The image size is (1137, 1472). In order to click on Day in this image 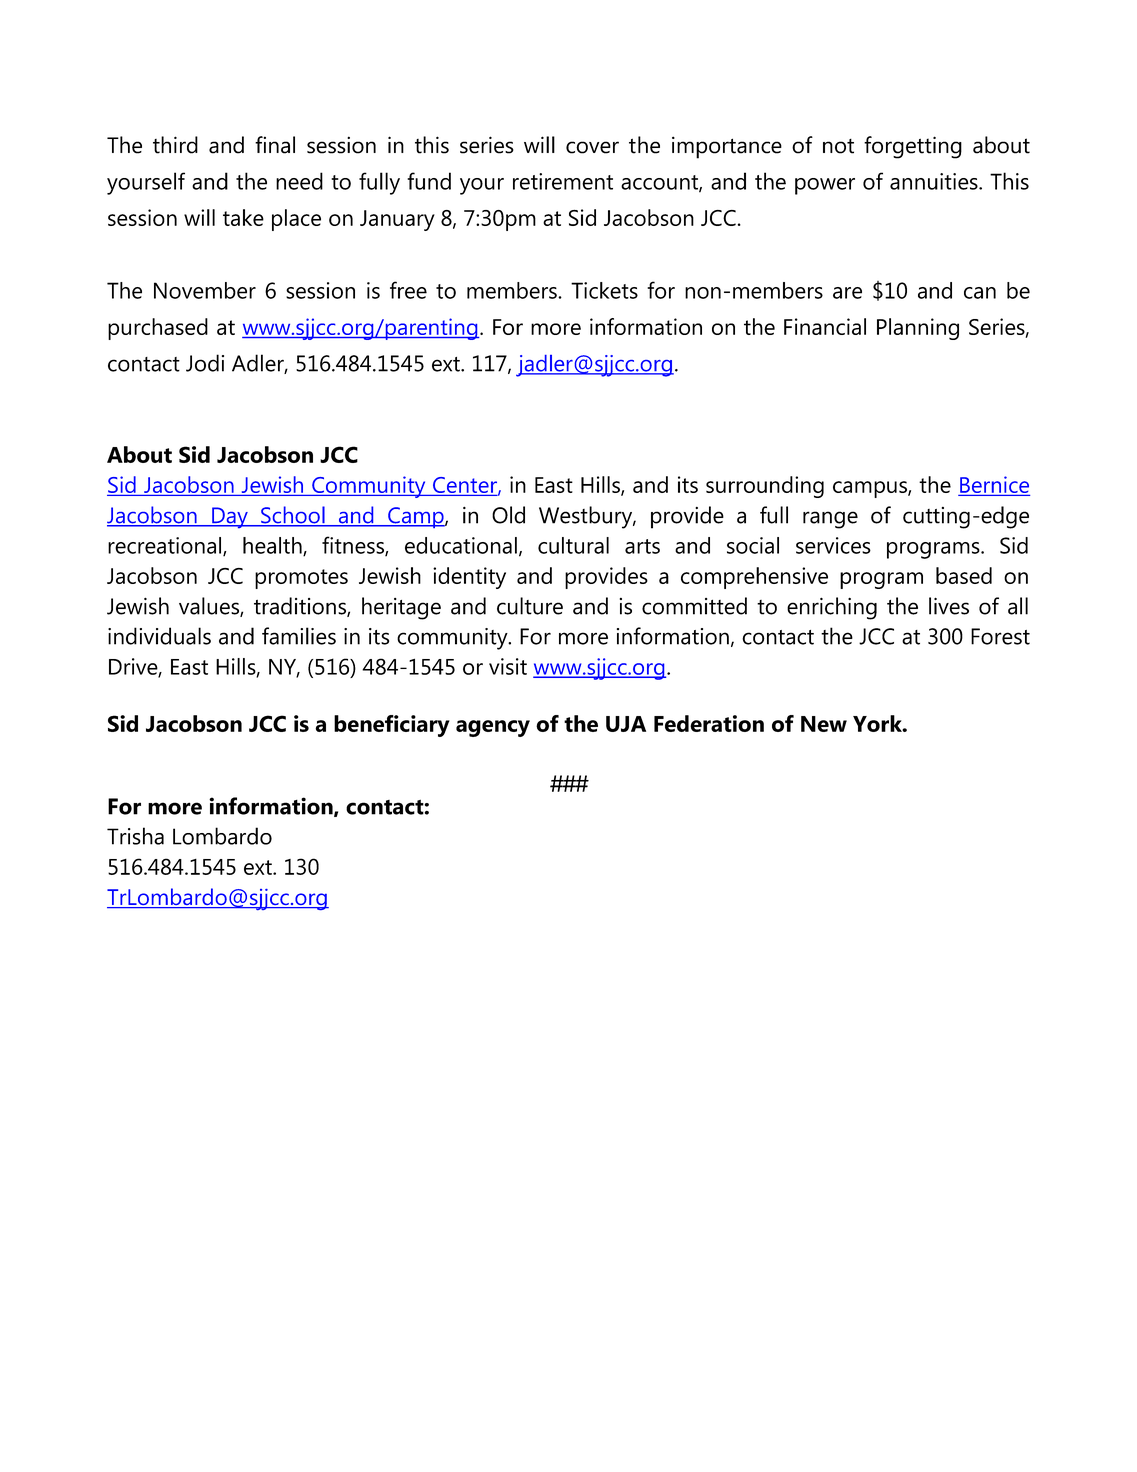, I will do `click(230, 518)`.
